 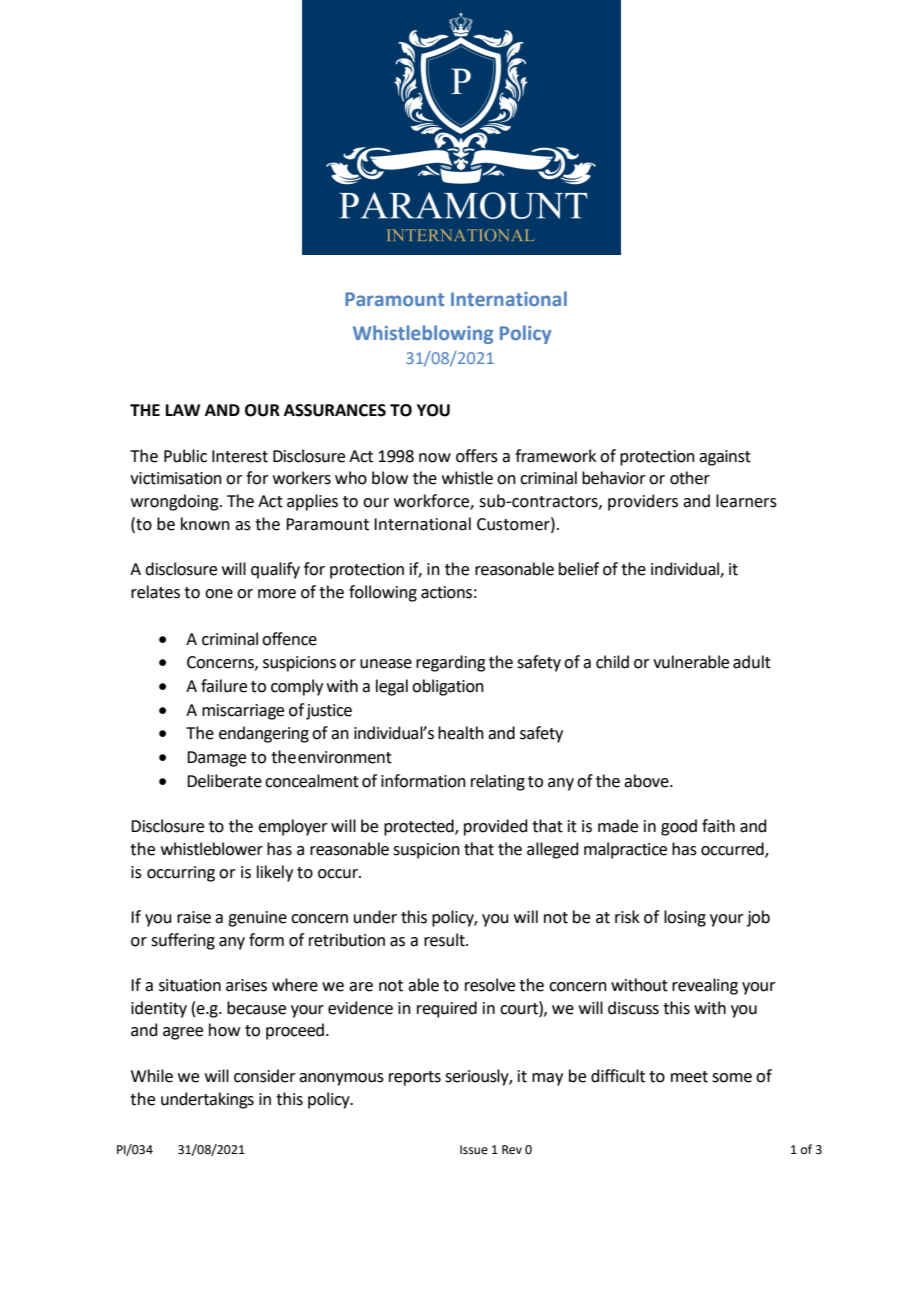 I want to click on revealing, so click(x=705, y=986).
